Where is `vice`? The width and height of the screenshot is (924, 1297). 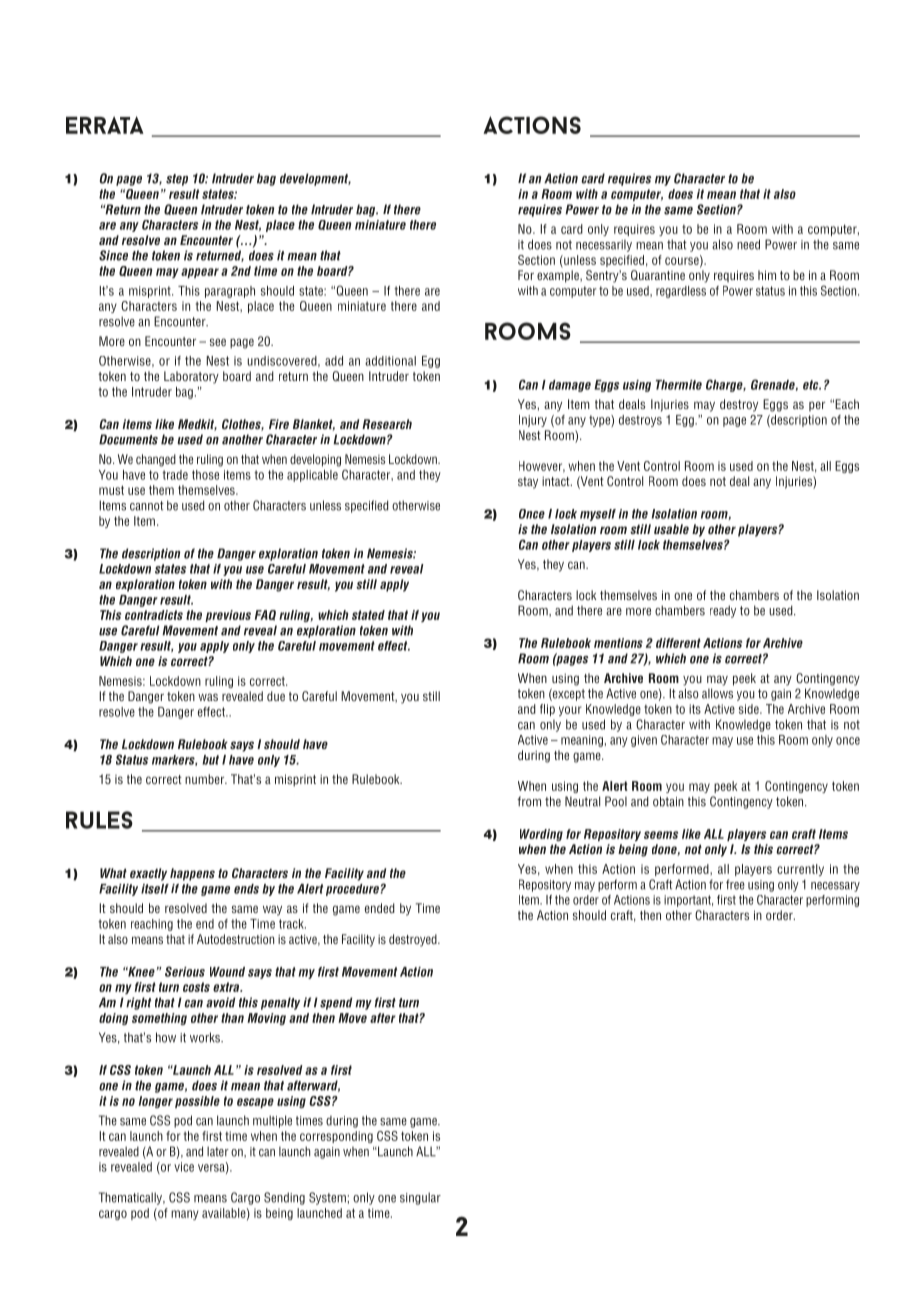 vice is located at coordinates (184, 1167).
